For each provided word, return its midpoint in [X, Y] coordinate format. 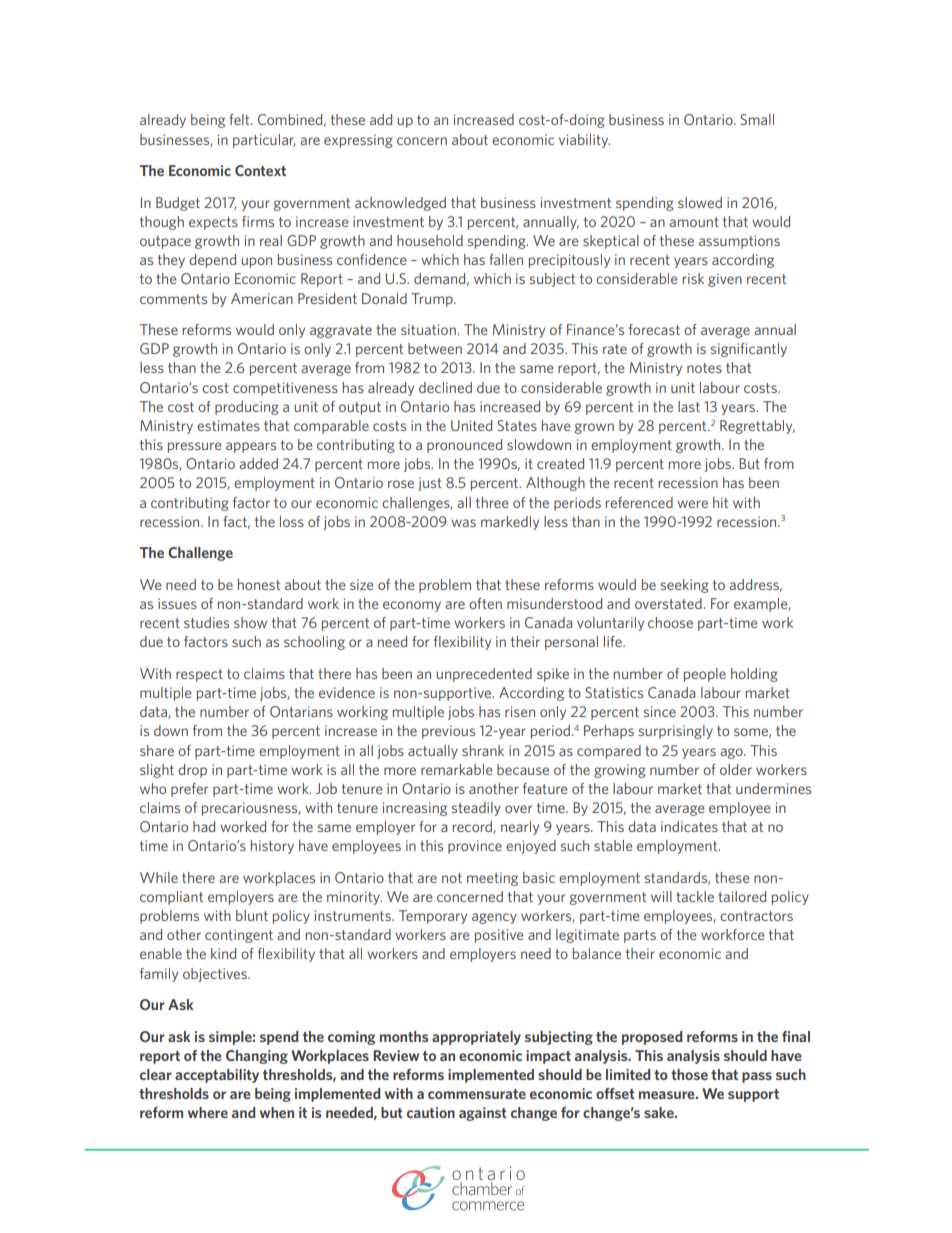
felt [240, 119]
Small [757, 119]
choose [670, 622]
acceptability [217, 1076]
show [250, 622]
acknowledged [400, 204]
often [485, 603]
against [483, 1114]
